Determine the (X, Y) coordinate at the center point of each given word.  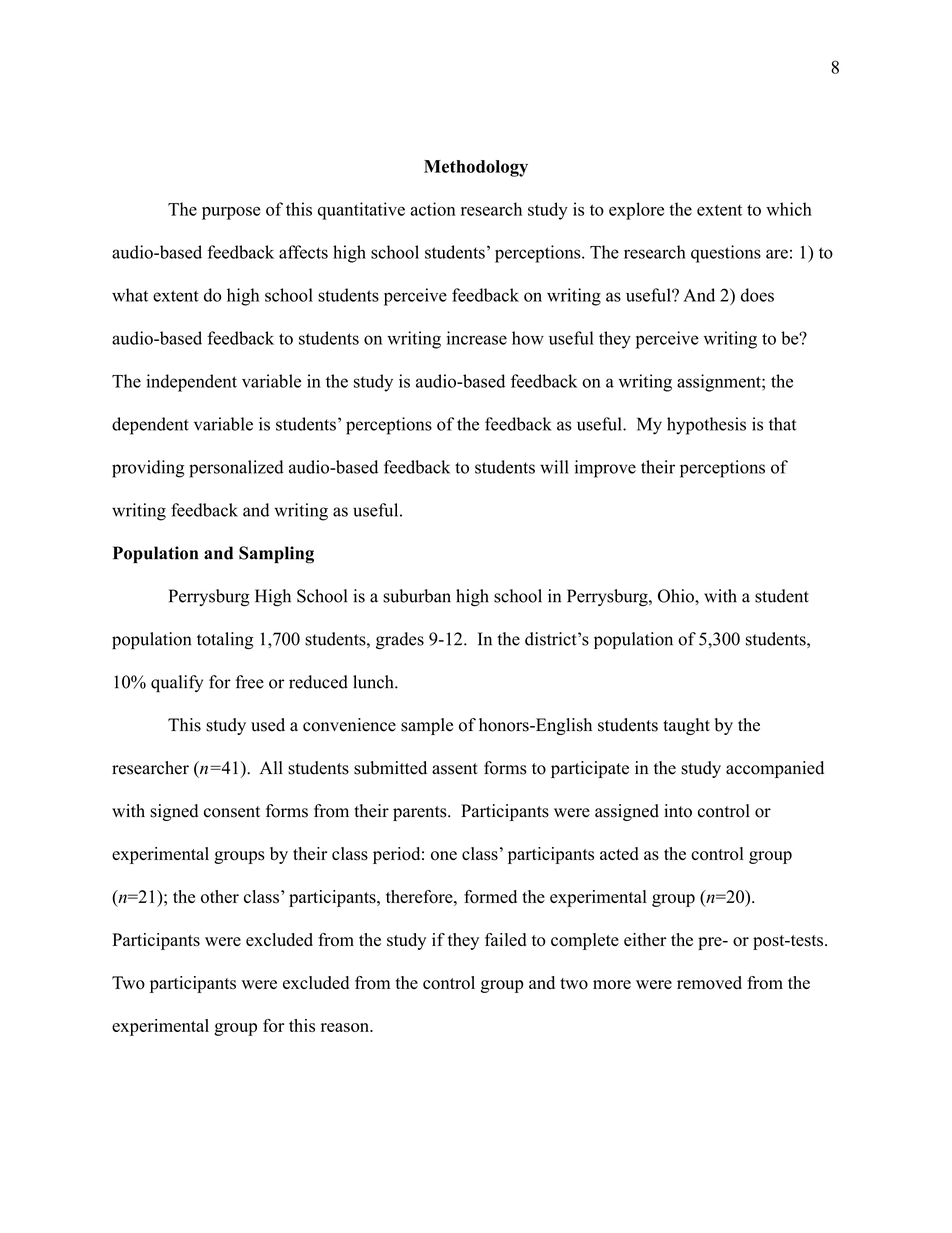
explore (636, 211)
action (433, 209)
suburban (417, 596)
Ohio (677, 596)
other (220, 897)
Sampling (276, 555)
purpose (231, 213)
